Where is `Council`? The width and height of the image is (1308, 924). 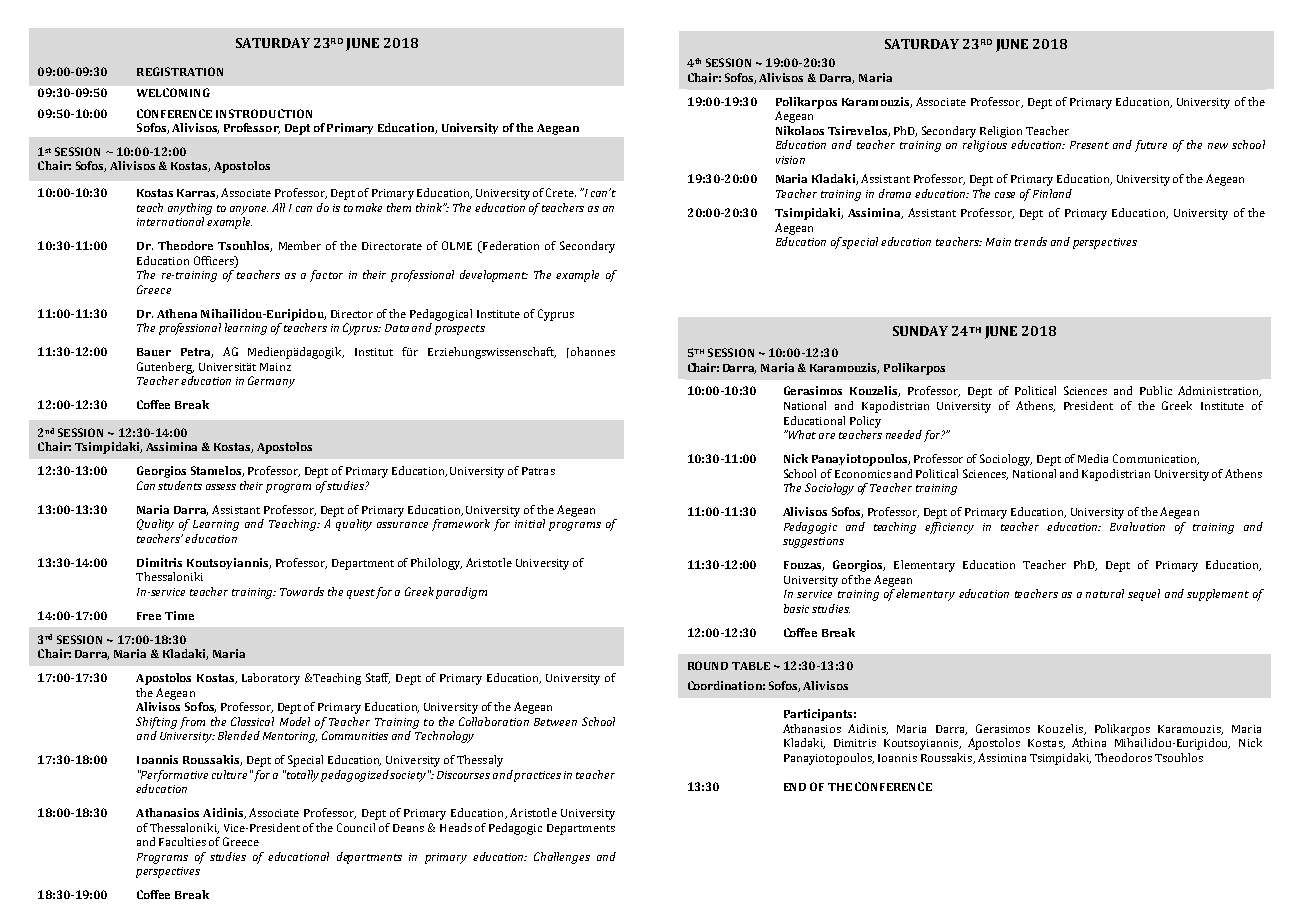 Council is located at coordinates (356, 827).
